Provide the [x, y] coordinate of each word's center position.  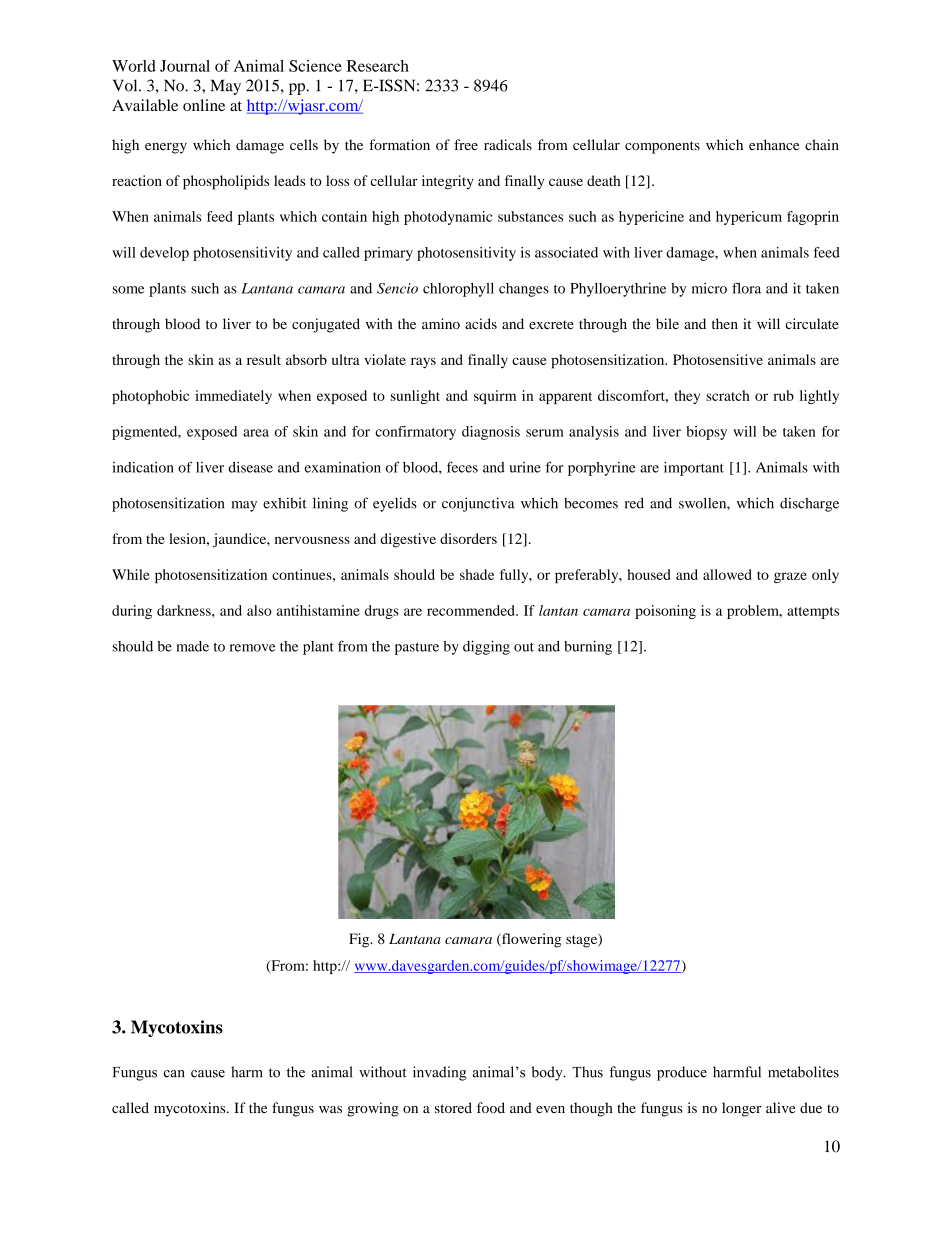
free [466, 144]
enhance [774, 144]
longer [742, 1109]
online [204, 105]
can [174, 1074]
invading [439, 1073]
